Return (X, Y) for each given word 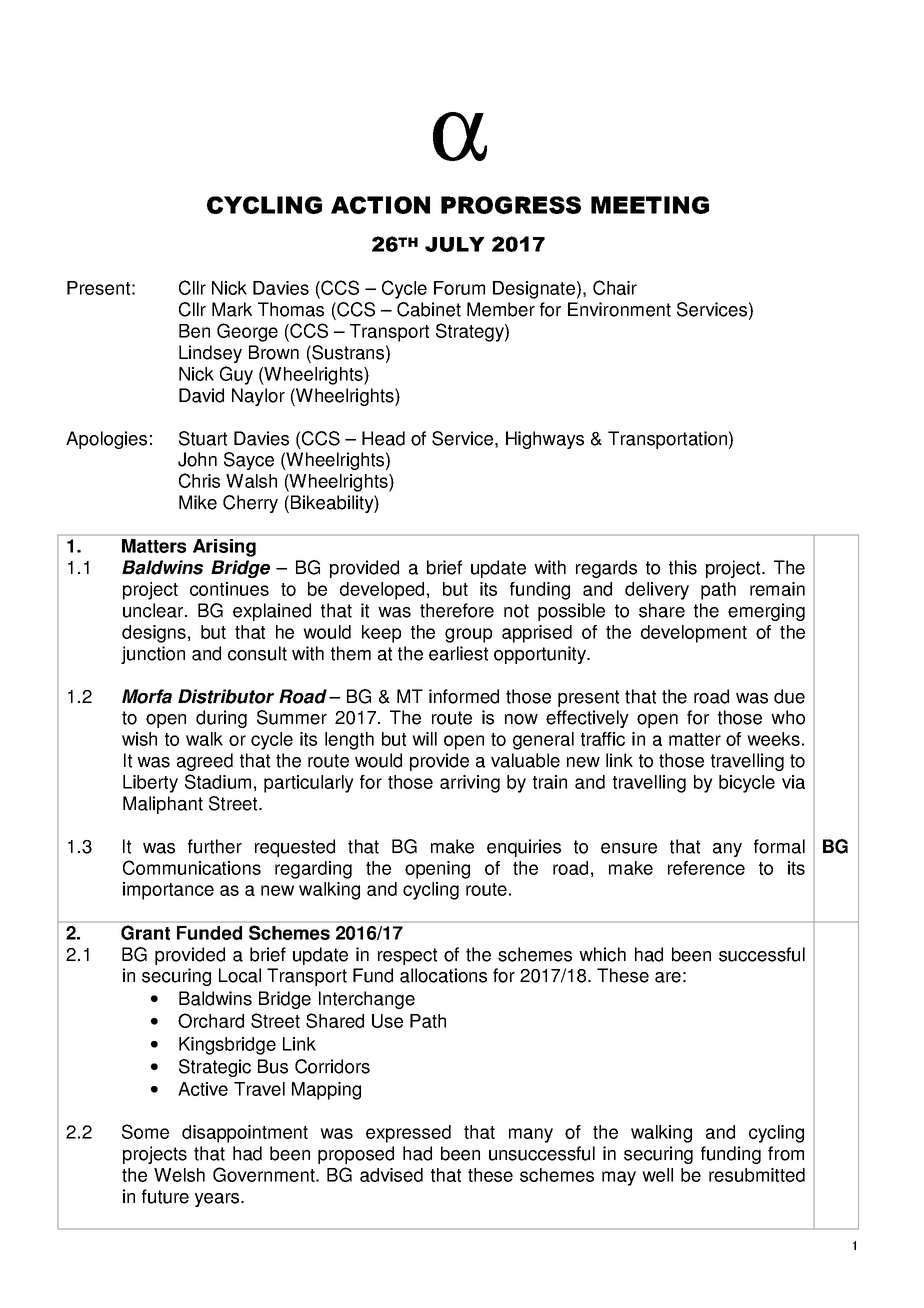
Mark (232, 309)
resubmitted (757, 1175)
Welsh (179, 1175)
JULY (455, 244)
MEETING (650, 205)
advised (391, 1175)
